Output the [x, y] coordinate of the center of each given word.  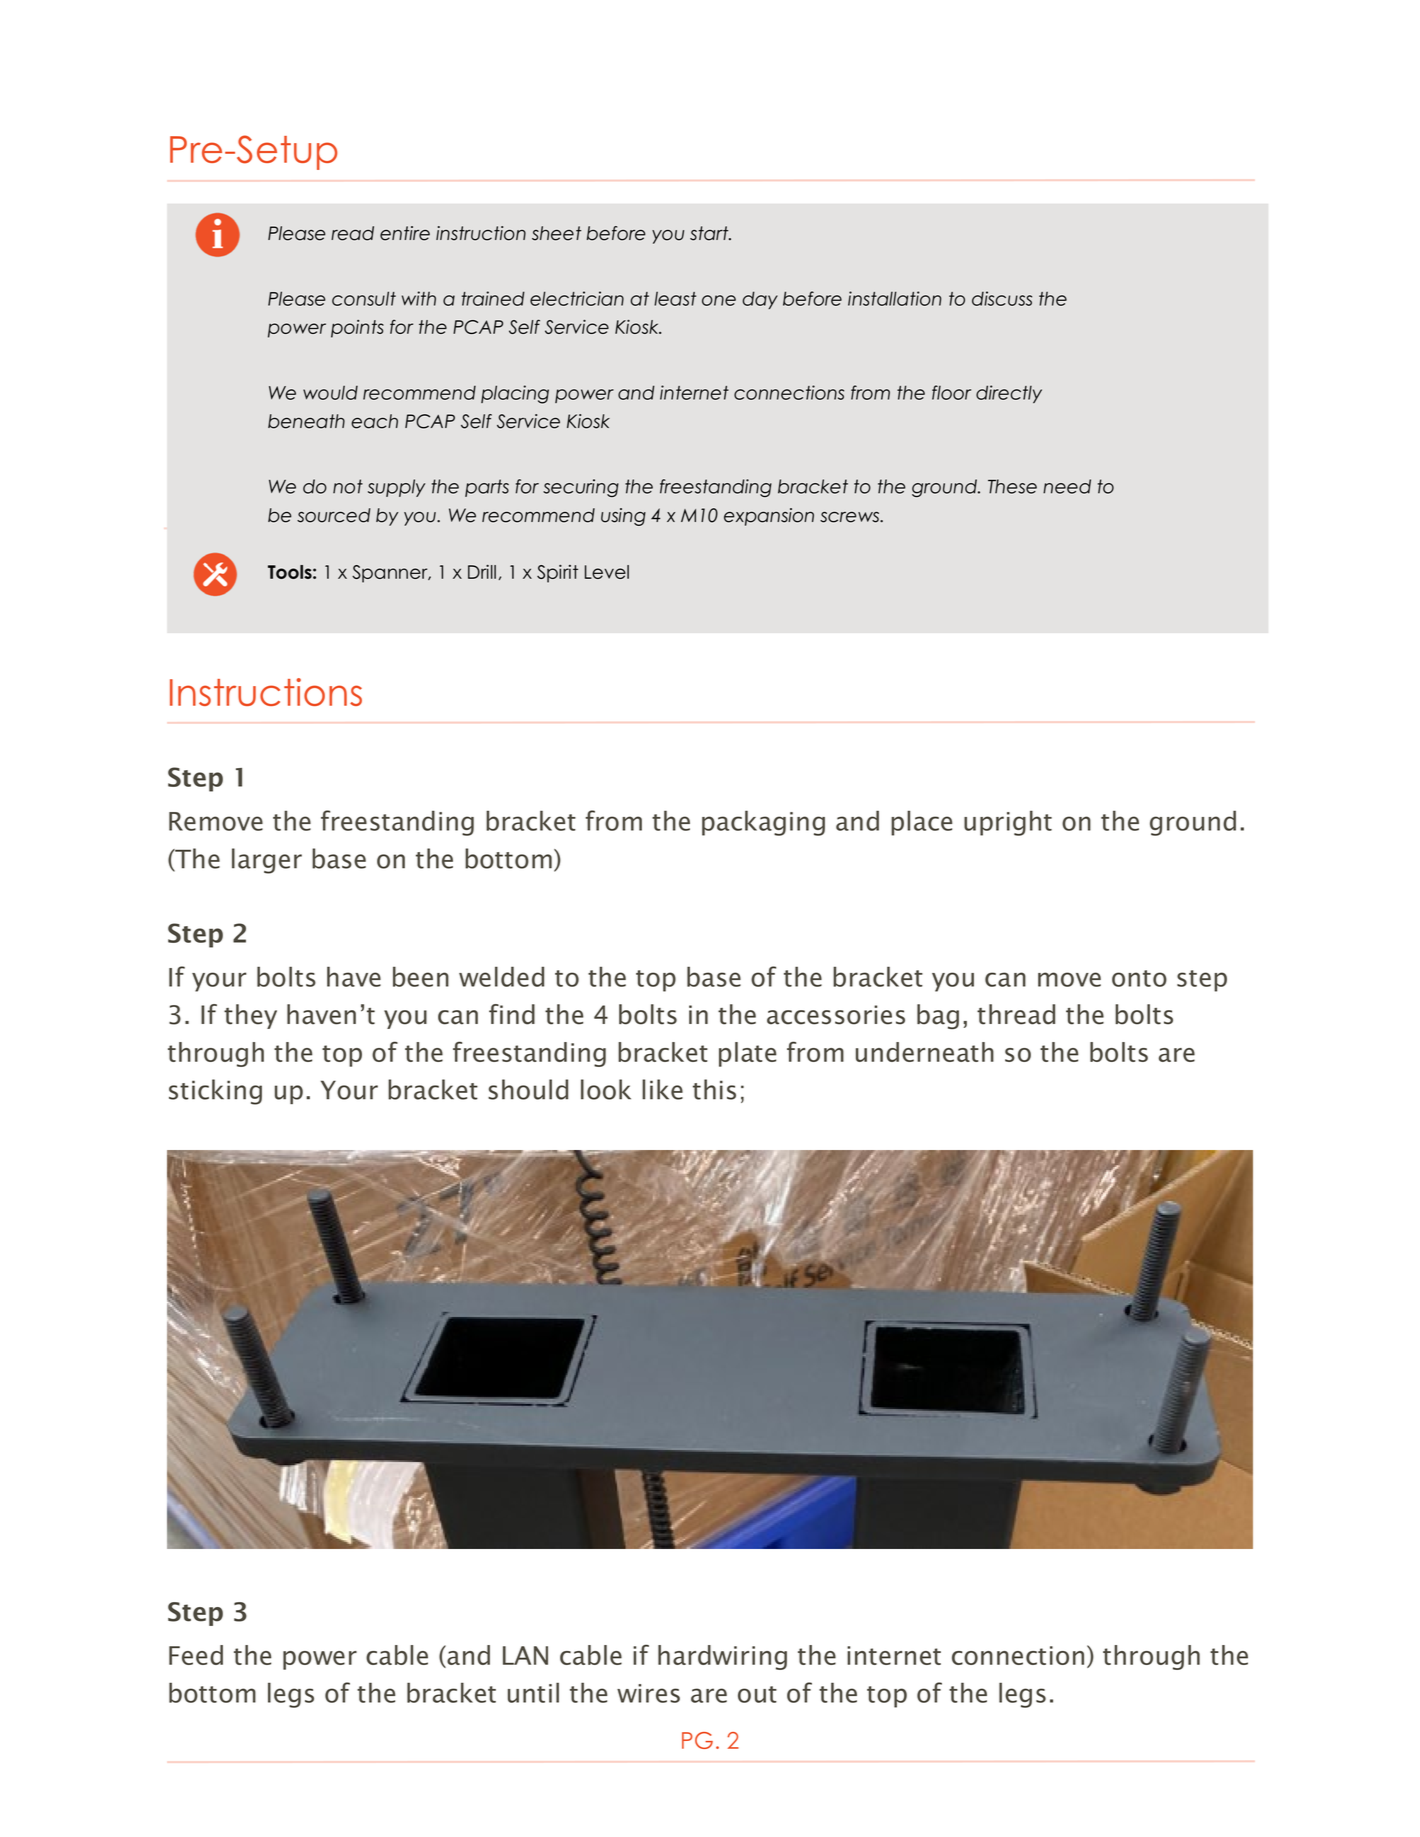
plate [747, 1054]
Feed [196, 1655]
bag [938, 1016]
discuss [1002, 298]
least [675, 299]
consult [364, 298]
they [250, 1016]
